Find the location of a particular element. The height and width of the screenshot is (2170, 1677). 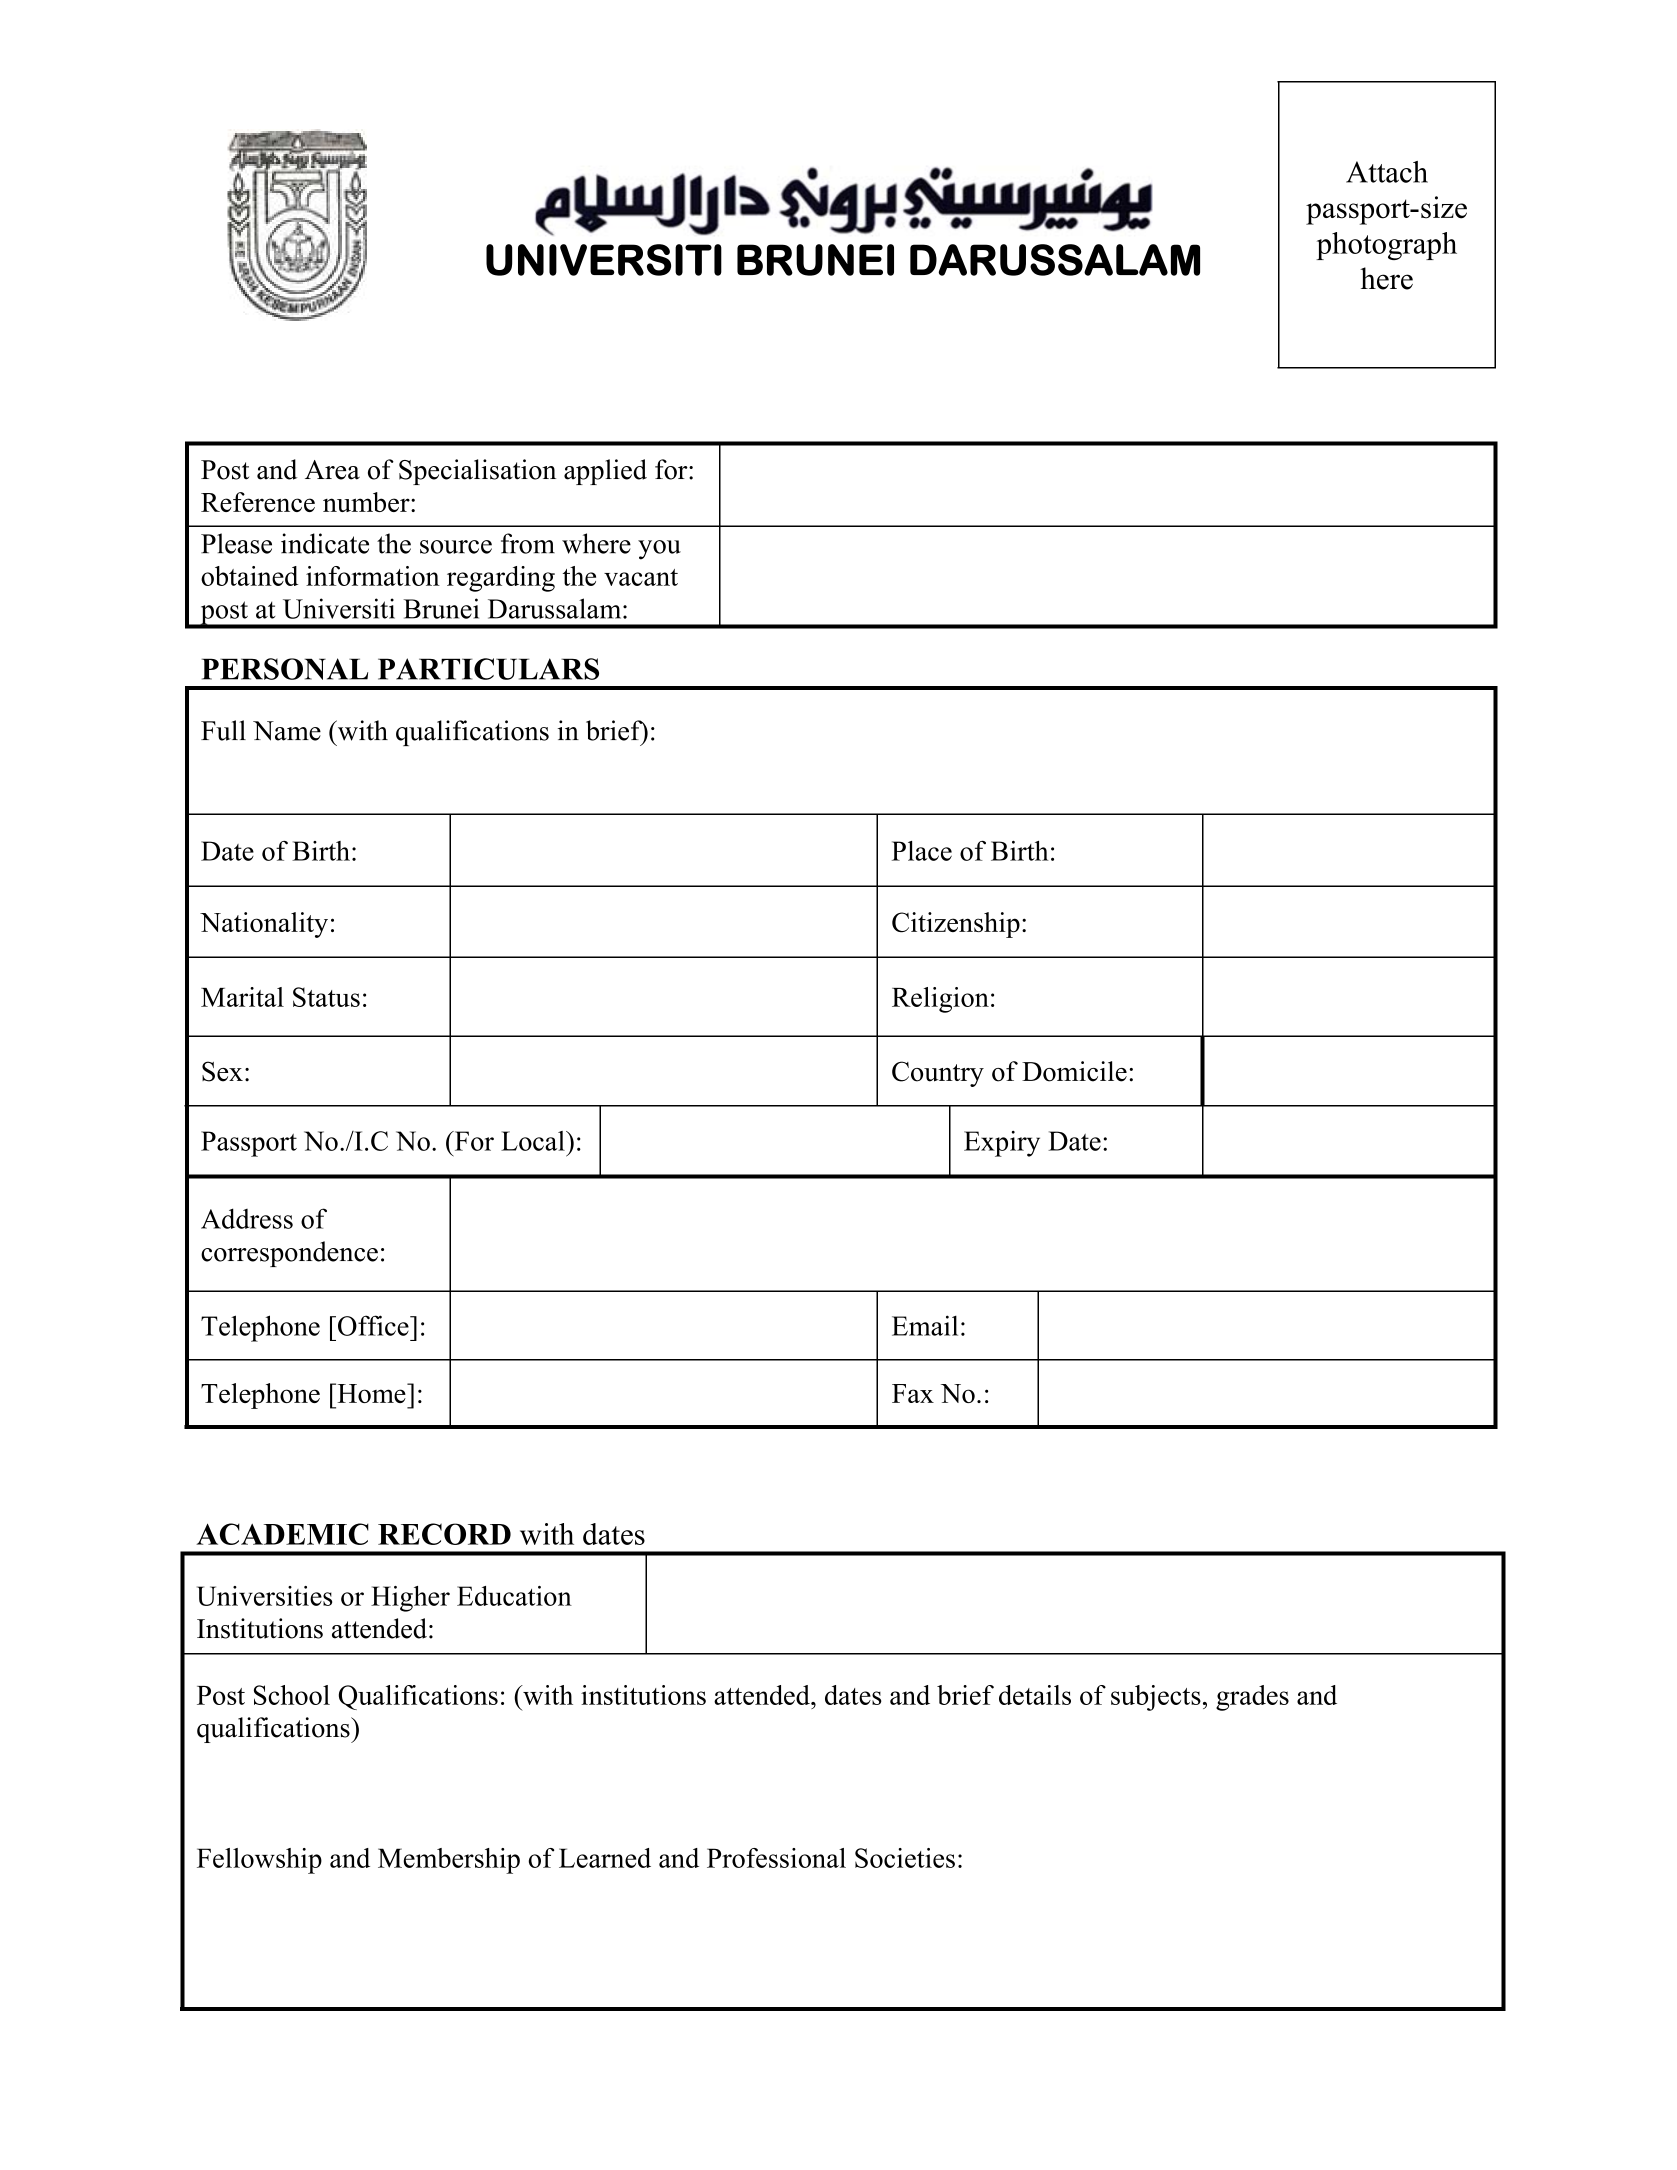

Place is located at coordinates (922, 851).
